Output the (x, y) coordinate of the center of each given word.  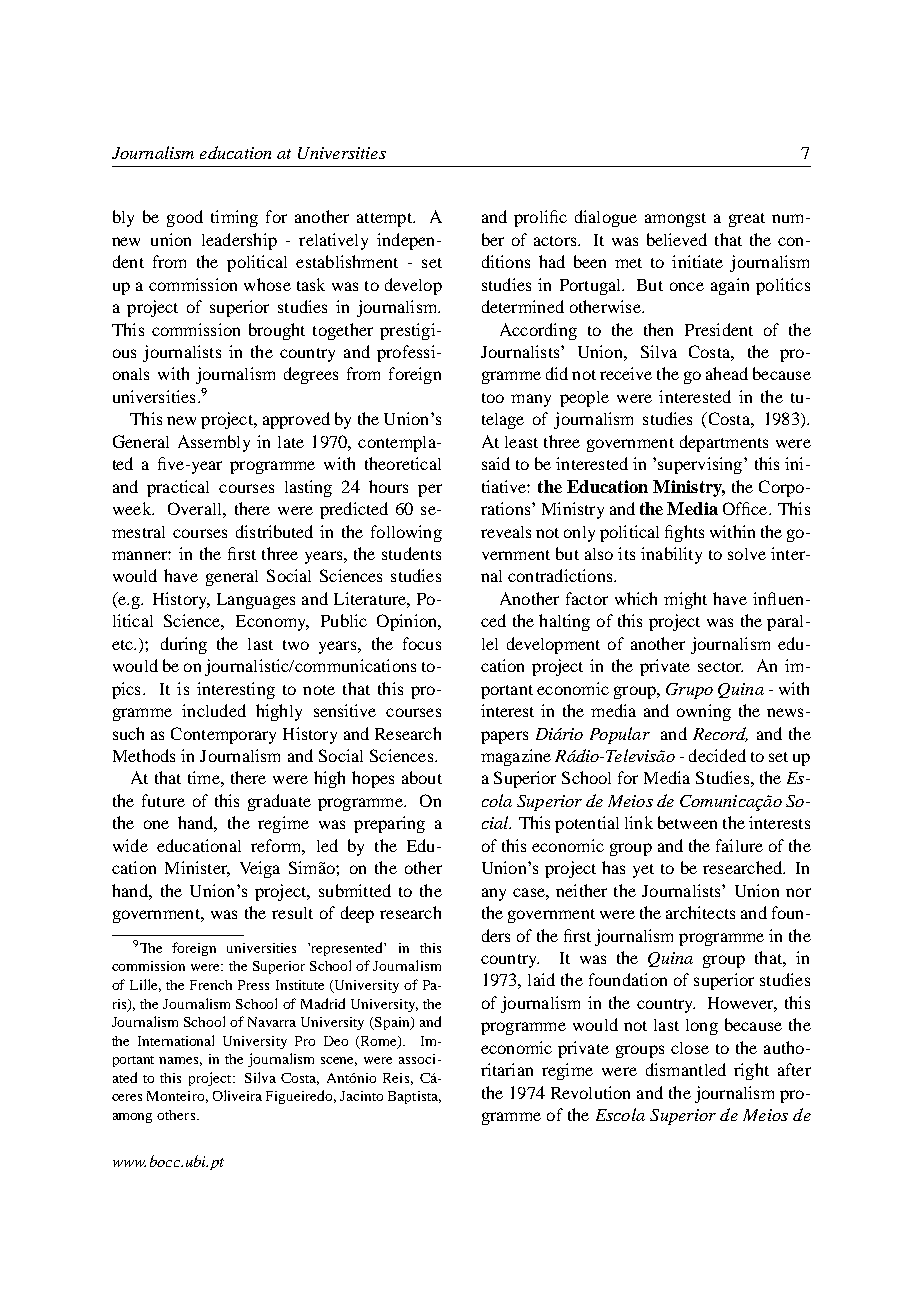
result (292, 913)
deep (357, 914)
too (493, 398)
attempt (385, 220)
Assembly (214, 443)
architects (700, 912)
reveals (506, 532)
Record (720, 734)
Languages (256, 601)
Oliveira (237, 1095)
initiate (697, 261)
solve (747, 554)
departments (724, 443)
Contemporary (223, 735)
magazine (516, 757)
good (185, 218)
